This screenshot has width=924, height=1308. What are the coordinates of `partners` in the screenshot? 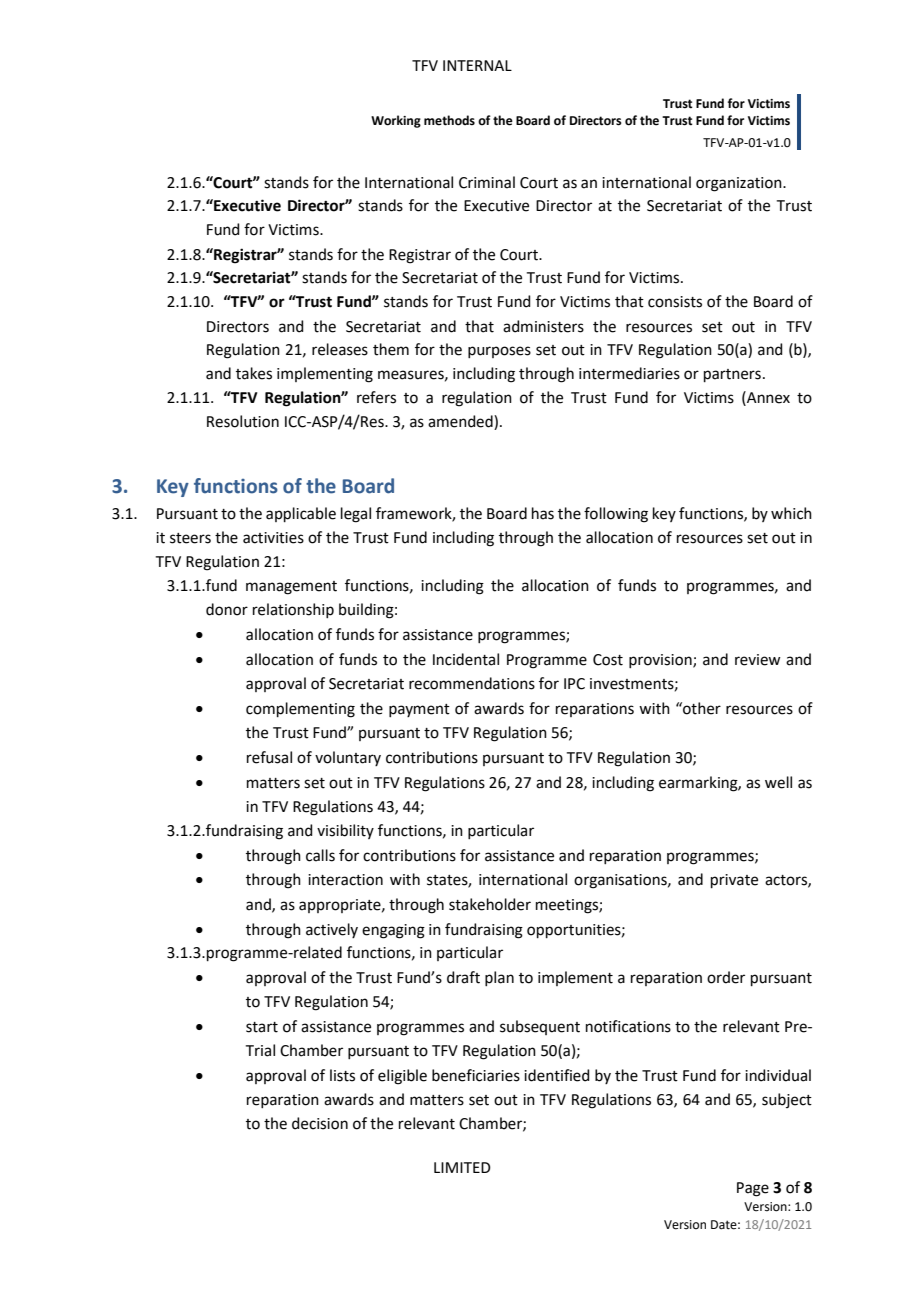 It's located at (732, 375).
